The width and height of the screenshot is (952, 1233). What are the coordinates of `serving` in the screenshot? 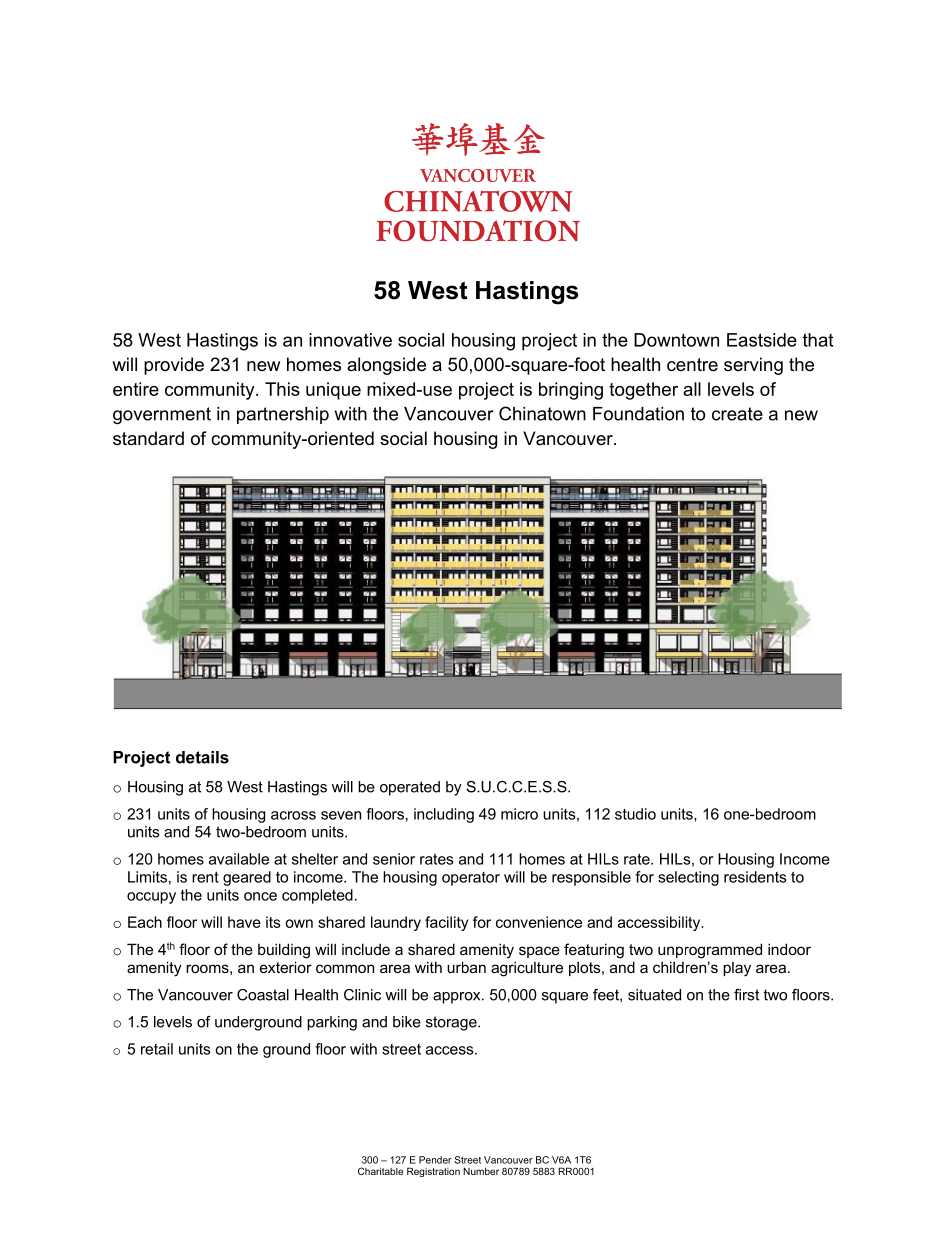 It's located at (753, 366).
